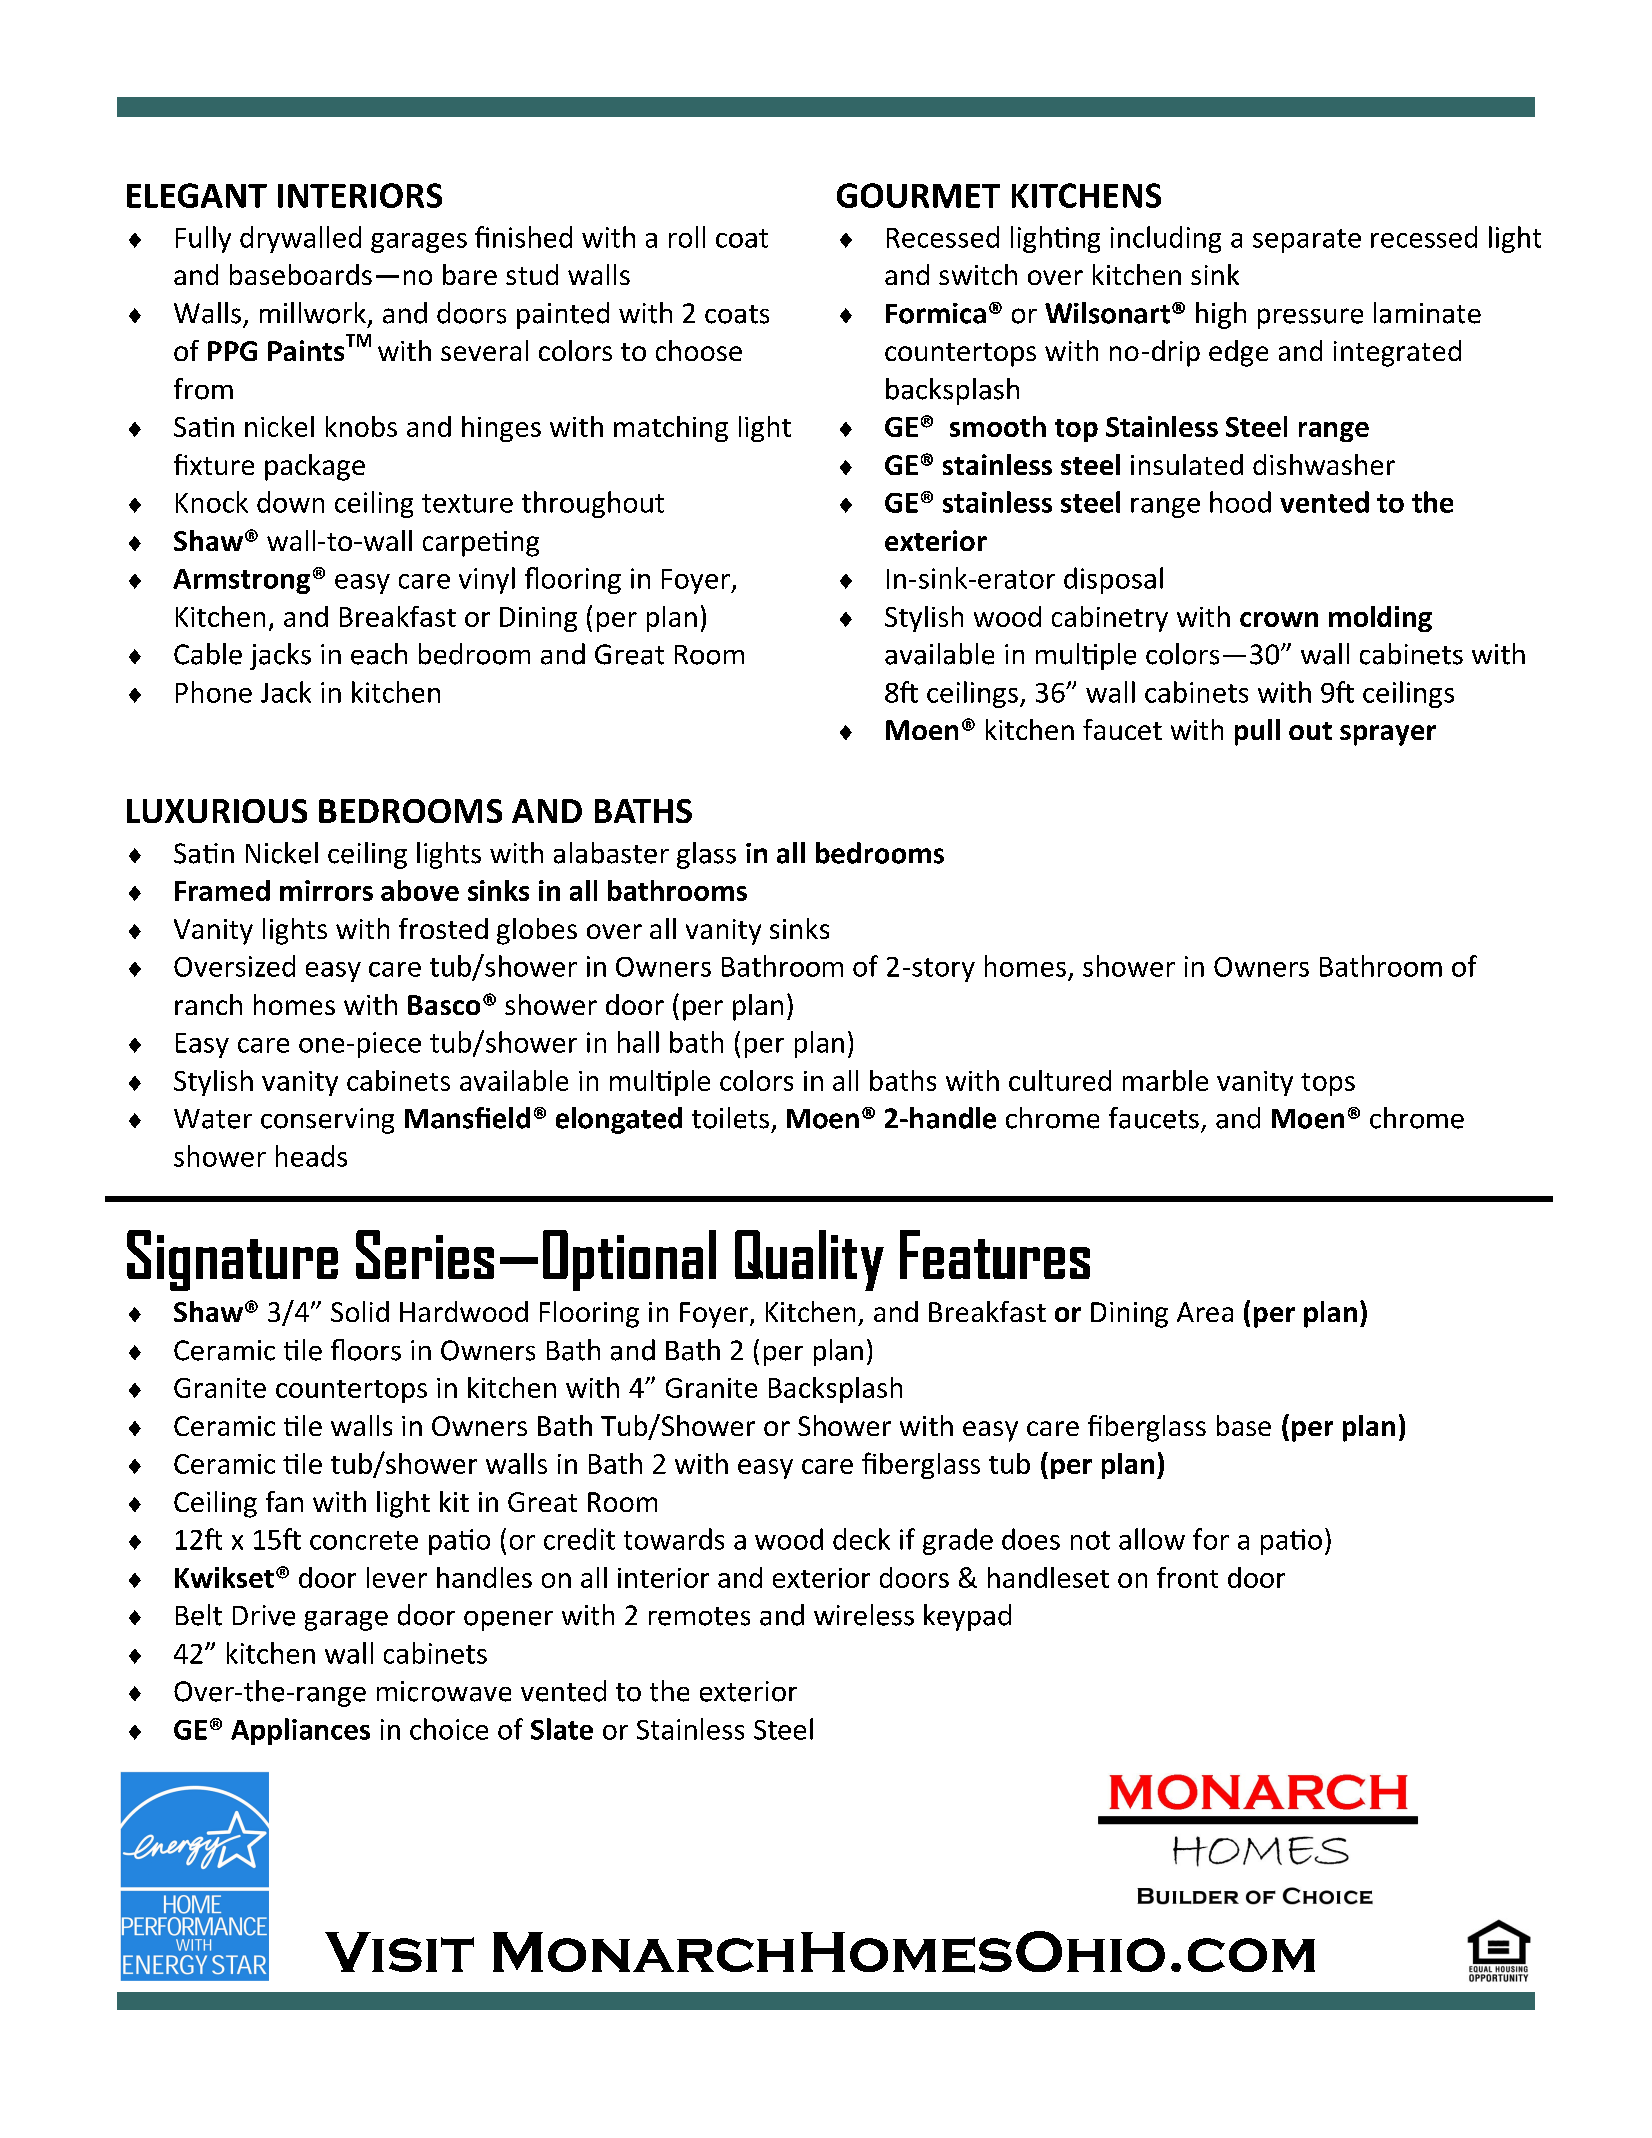  What do you see at coordinates (1257, 732) in the image?
I see `pull` at bounding box center [1257, 732].
